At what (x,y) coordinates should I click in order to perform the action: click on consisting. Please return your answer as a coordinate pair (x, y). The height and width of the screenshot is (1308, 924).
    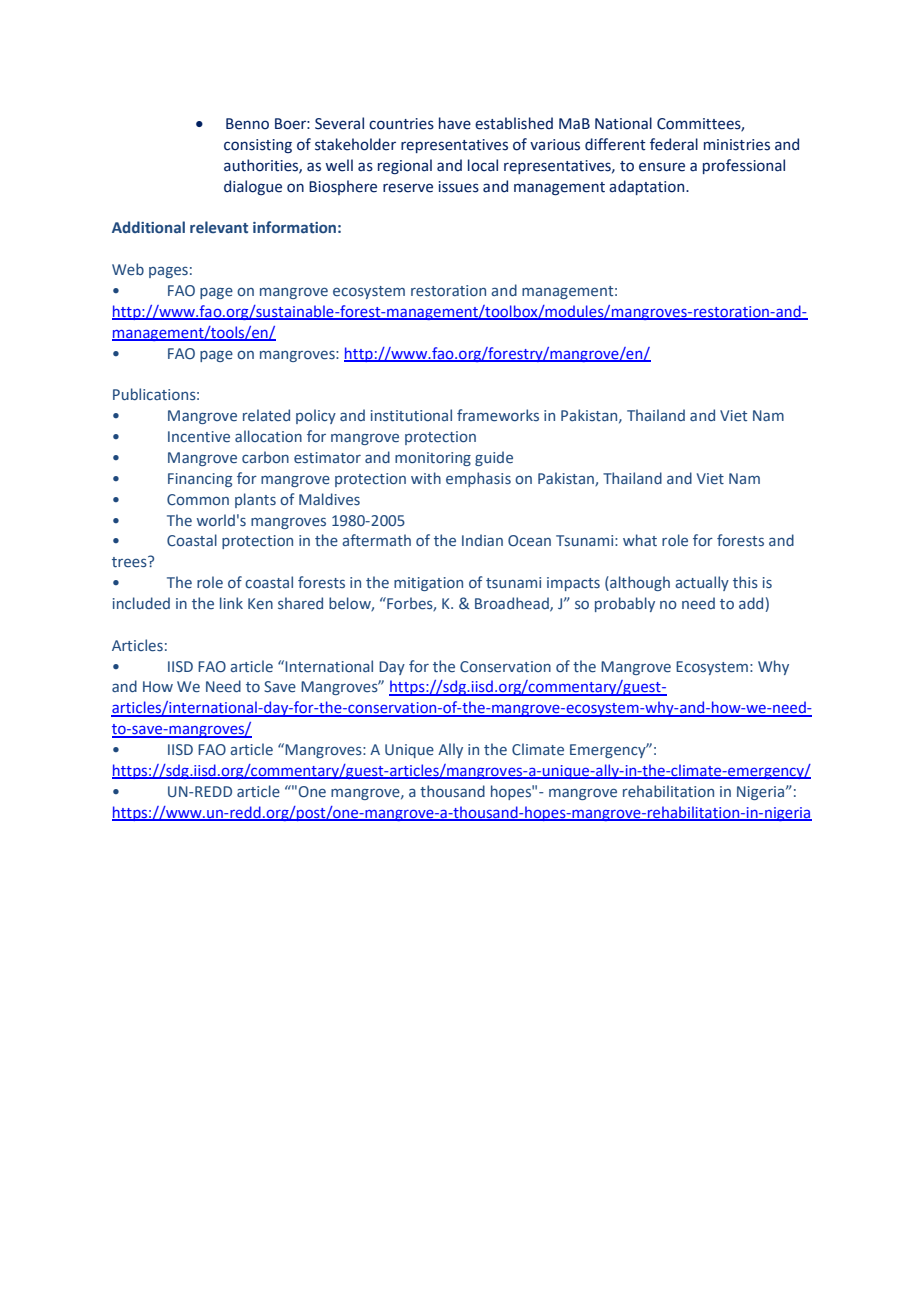
    Looking at the image, I should click on (258, 146).
